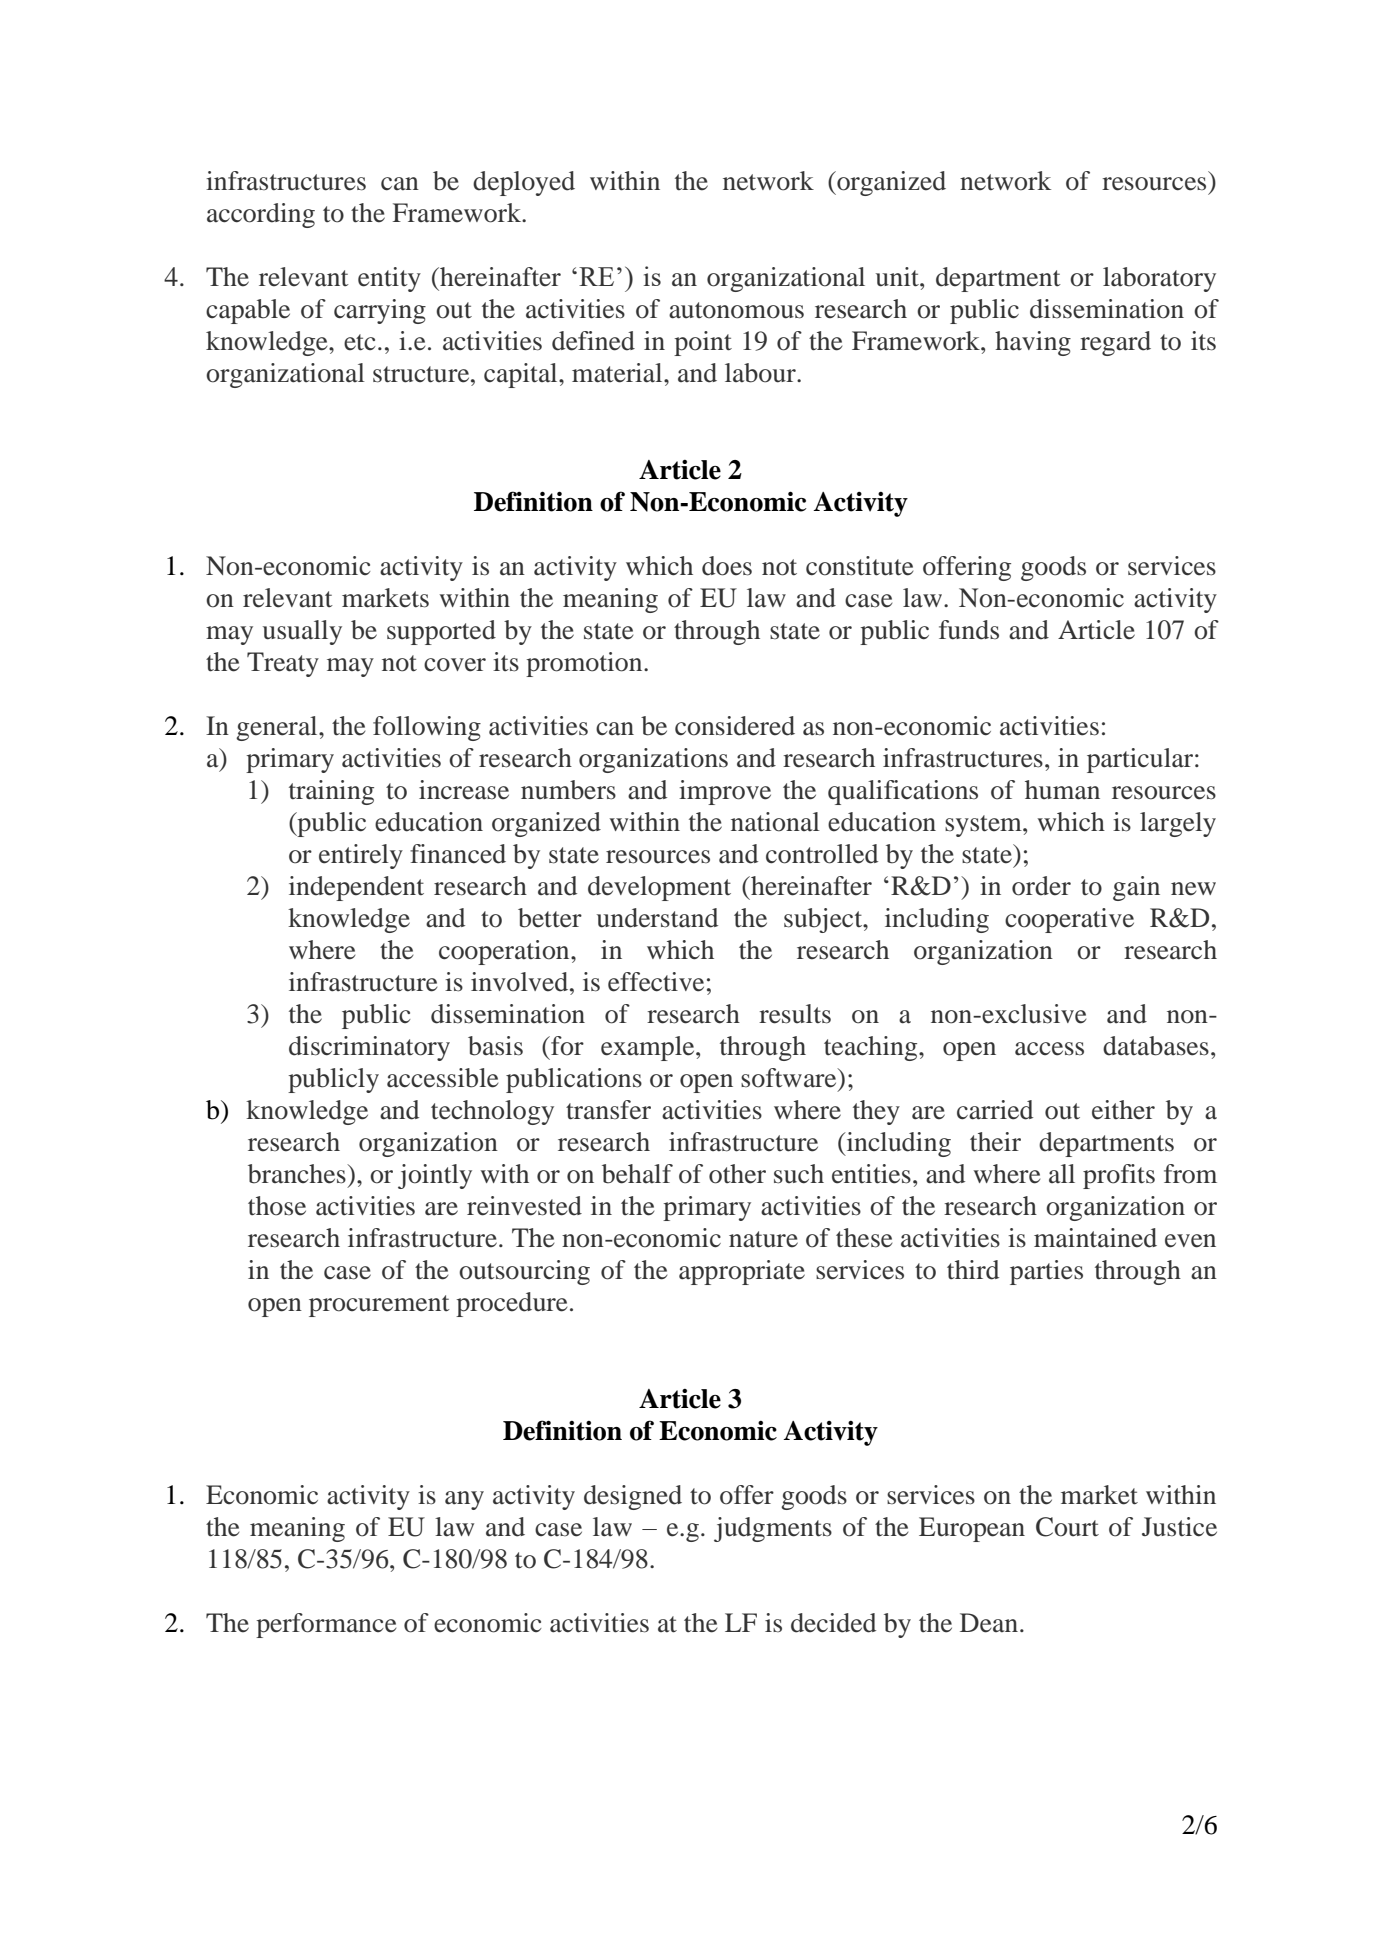 The width and height of the page is (1382, 1954). I want to click on improve, so click(725, 792).
